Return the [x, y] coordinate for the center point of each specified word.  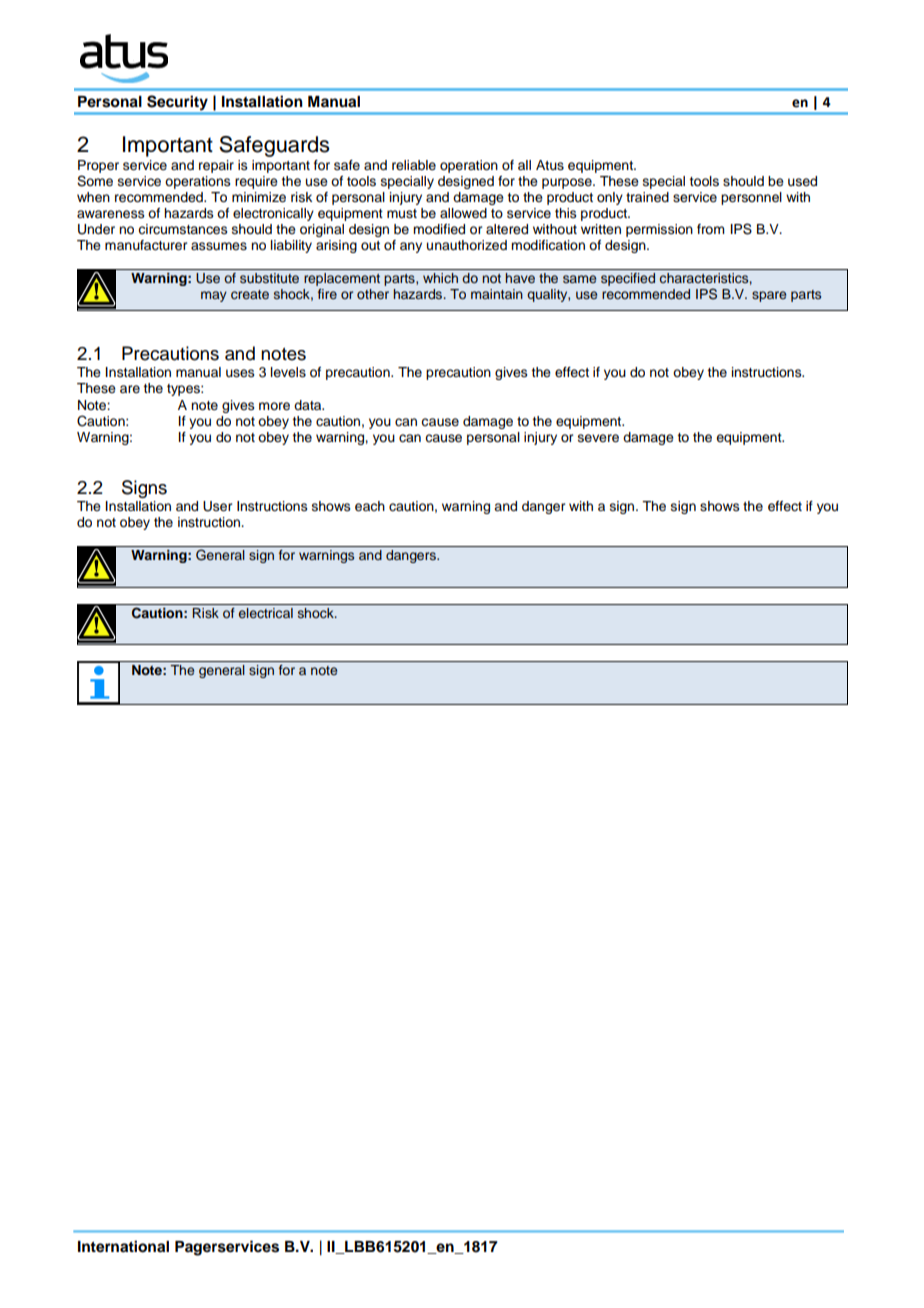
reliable [414, 165]
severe [598, 438]
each [370, 506]
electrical [266, 613]
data [309, 405]
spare [769, 296]
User [217, 506]
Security [177, 102]
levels [288, 372]
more [274, 406]
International [123, 1246]
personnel [751, 198]
